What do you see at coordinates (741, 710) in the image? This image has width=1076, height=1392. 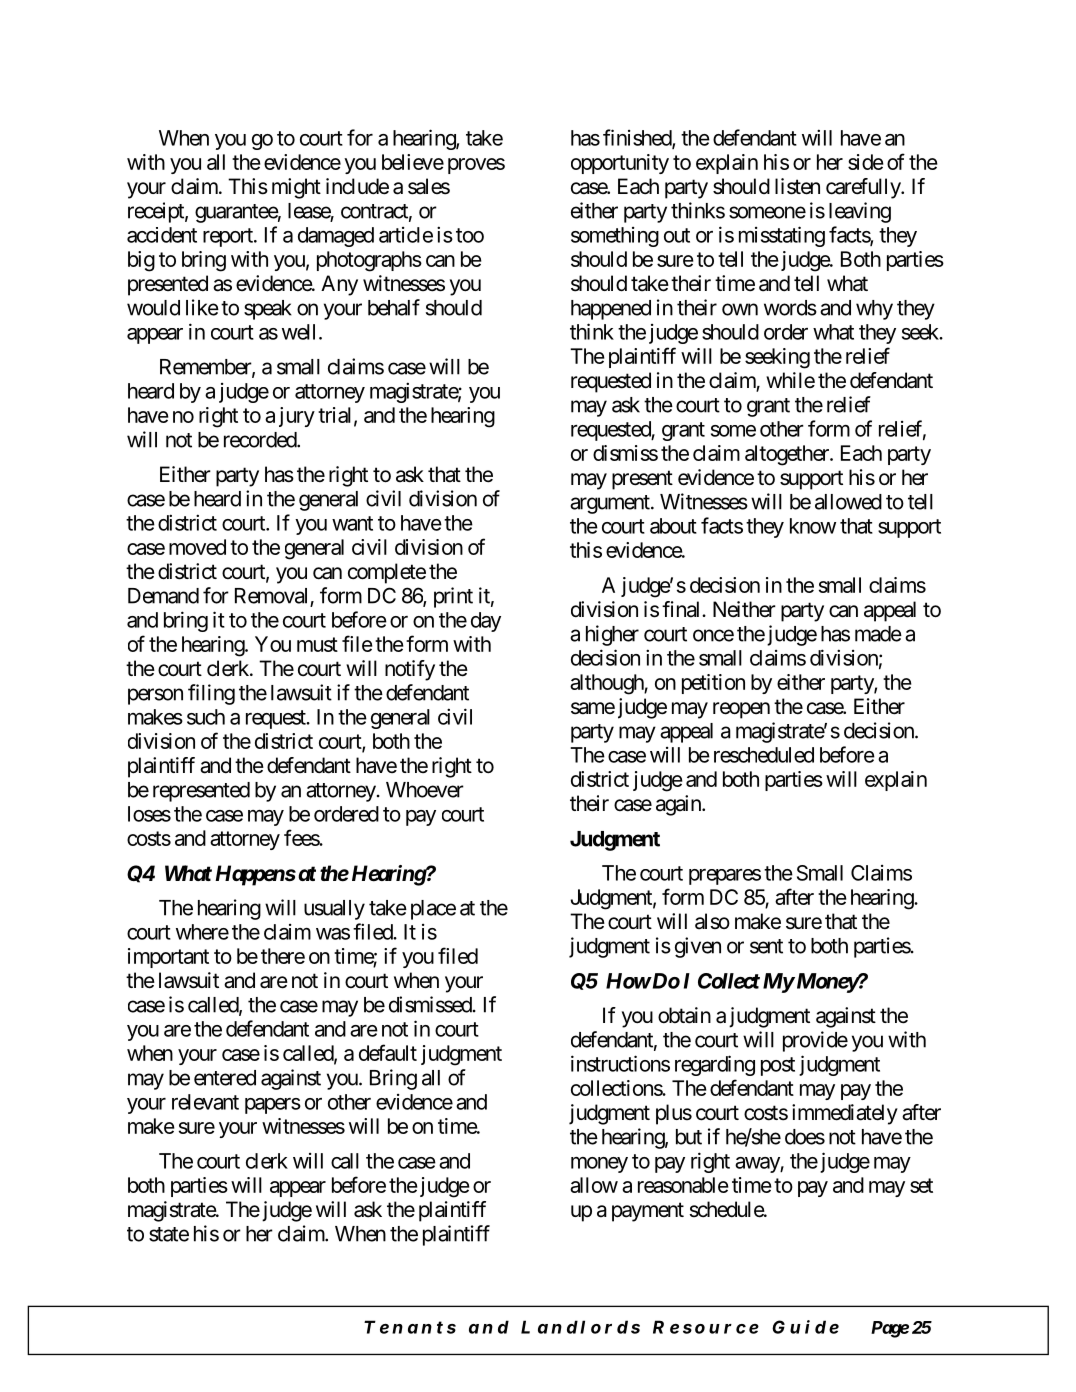 I see `reopen` at bounding box center [741, 710].
